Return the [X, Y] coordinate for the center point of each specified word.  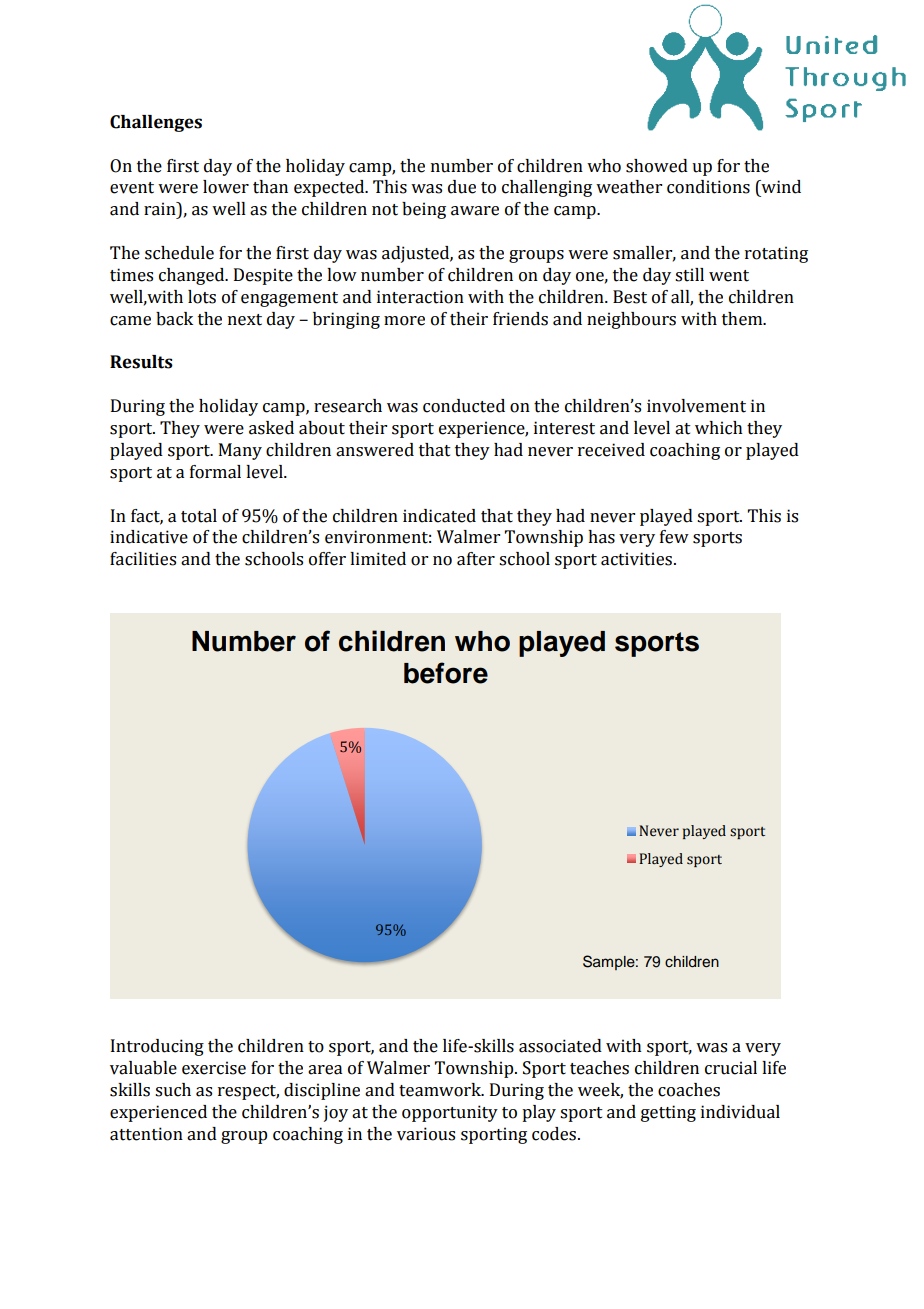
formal [215, 472]
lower [226, 187]
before [446, 673]
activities [638, 559]
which [719, 428]
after [476, 559]
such [173, 1090]
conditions [708, 187]
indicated [439, 516]
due [462, 187]
